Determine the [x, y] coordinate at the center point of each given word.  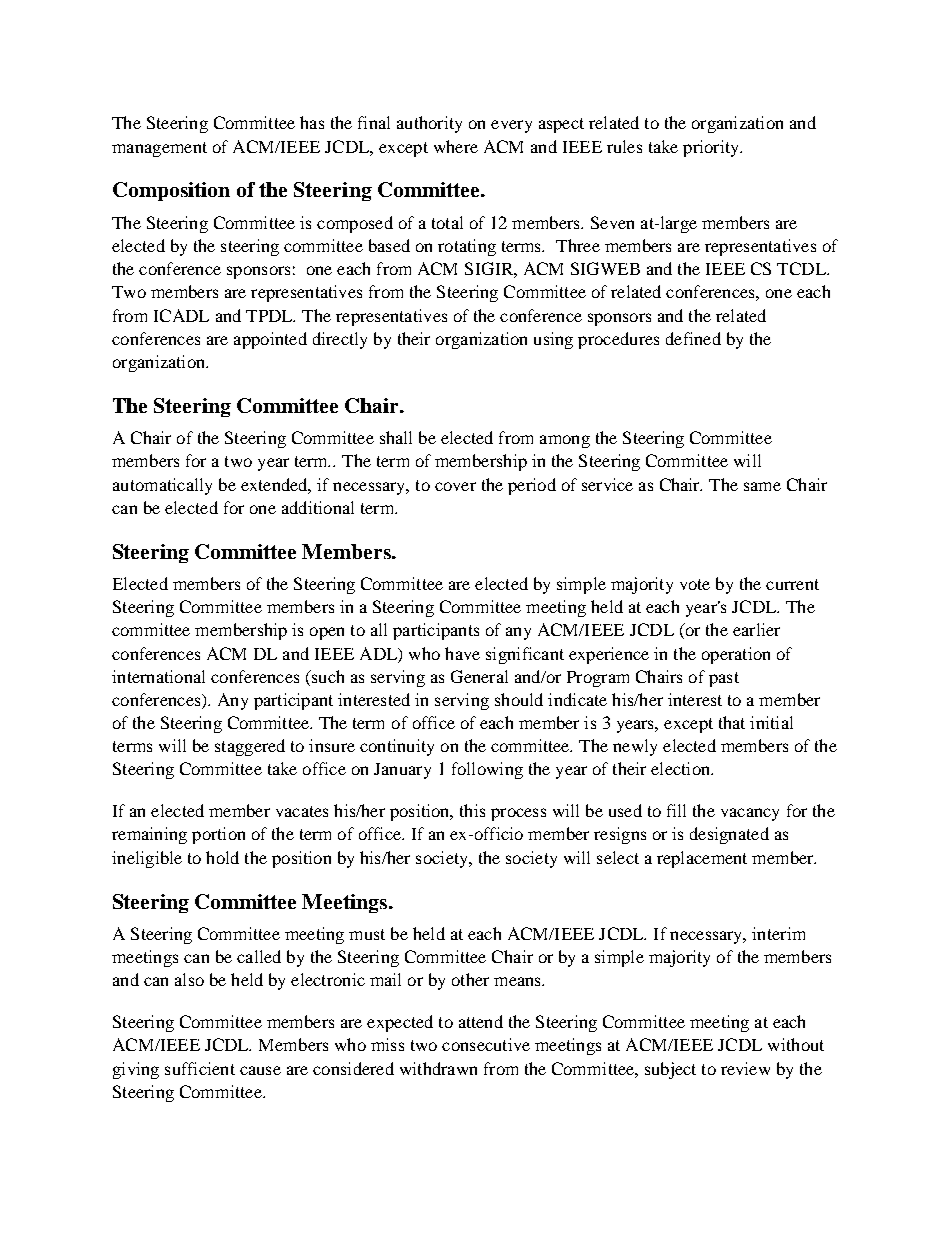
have [462, 653]
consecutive [486, 1044]
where [456, 146]
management [159, 149]
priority [712, 148]
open [327, 633]
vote [695, 584]
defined [693, 338]
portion [218, 835]
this [472, 810]
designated [729, 835]
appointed [270, 340]
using [553, 340]
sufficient [200, 1068]
